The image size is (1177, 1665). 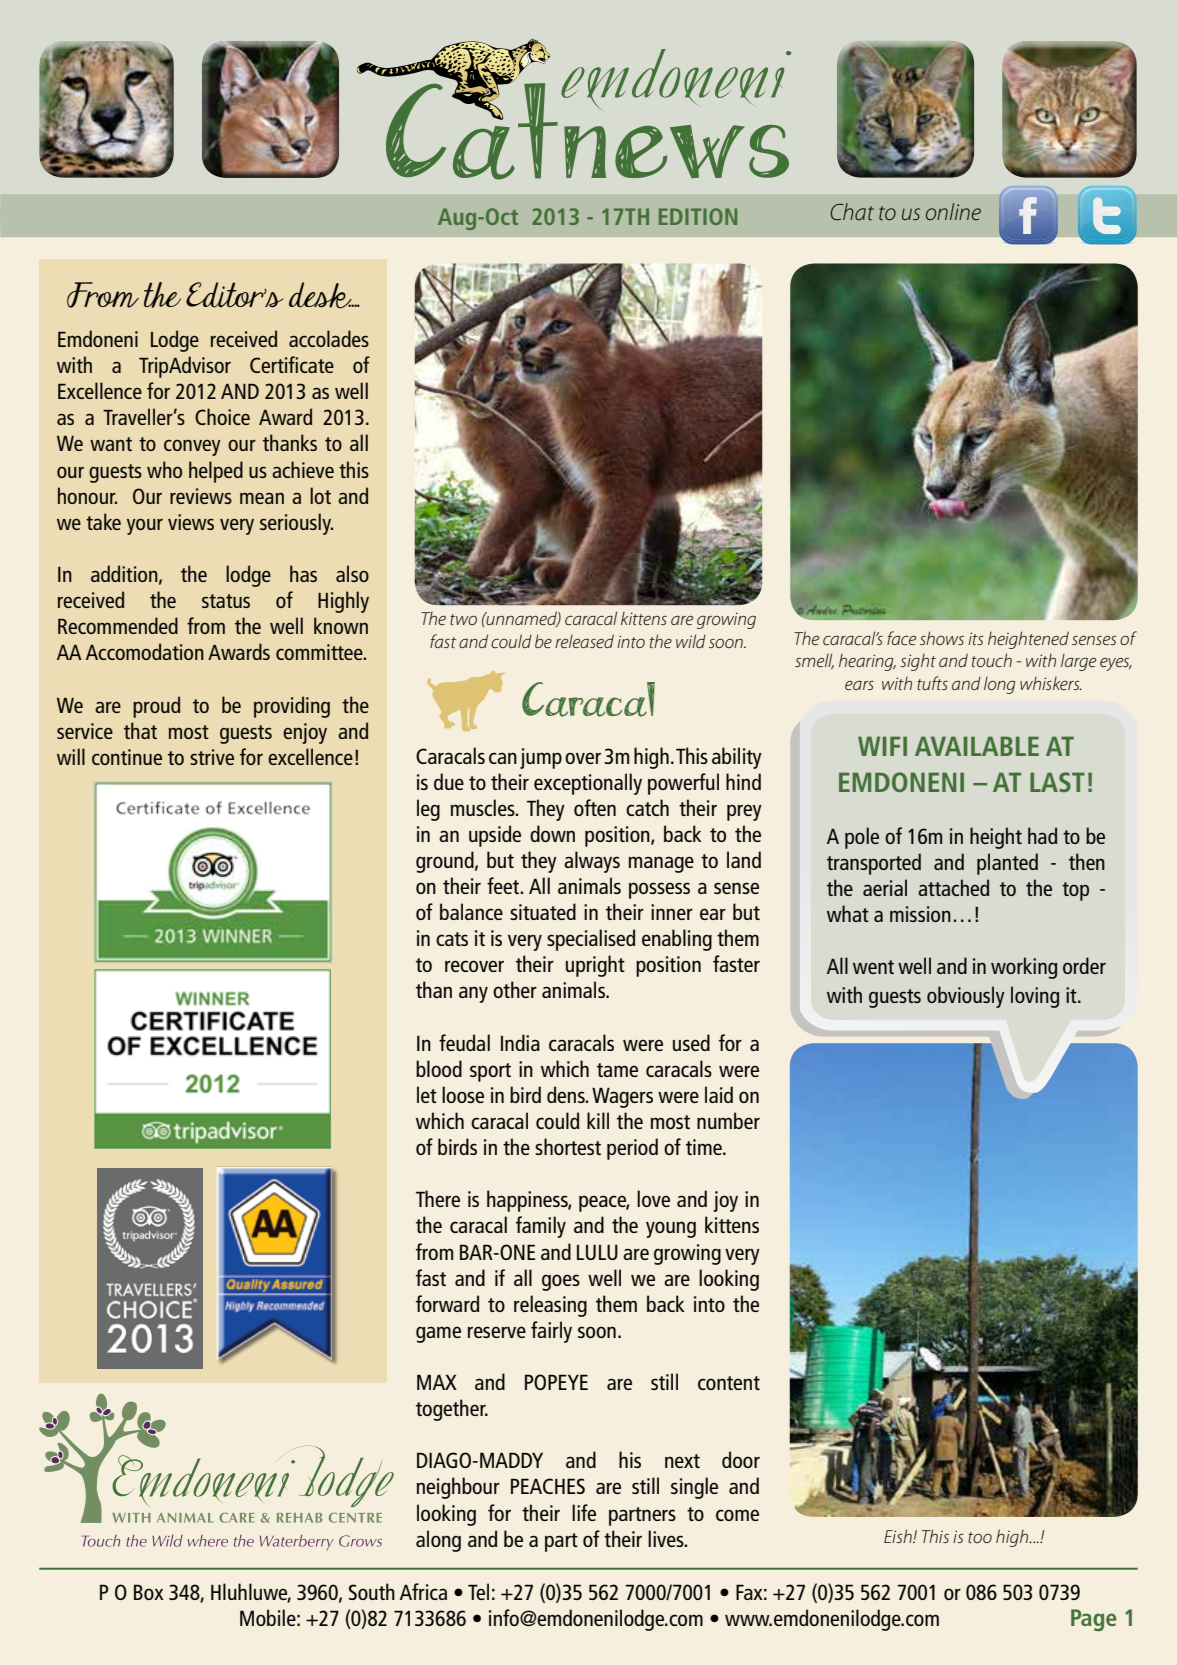 I want to click on Box, so click(x=149, y=1592).
